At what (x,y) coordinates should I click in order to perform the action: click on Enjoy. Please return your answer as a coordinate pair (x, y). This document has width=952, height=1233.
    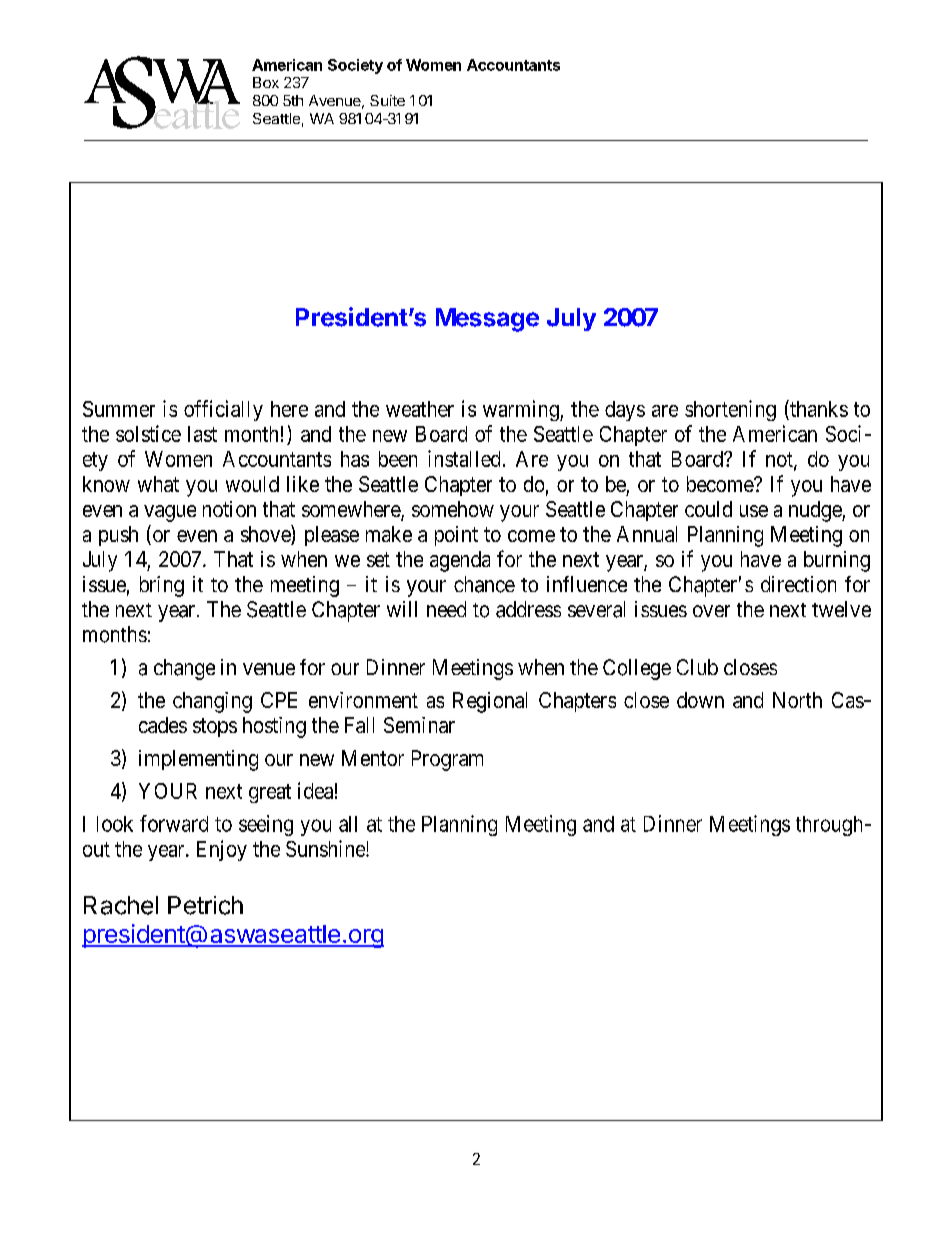
    Looking at the image, I should click on (222, 850).
